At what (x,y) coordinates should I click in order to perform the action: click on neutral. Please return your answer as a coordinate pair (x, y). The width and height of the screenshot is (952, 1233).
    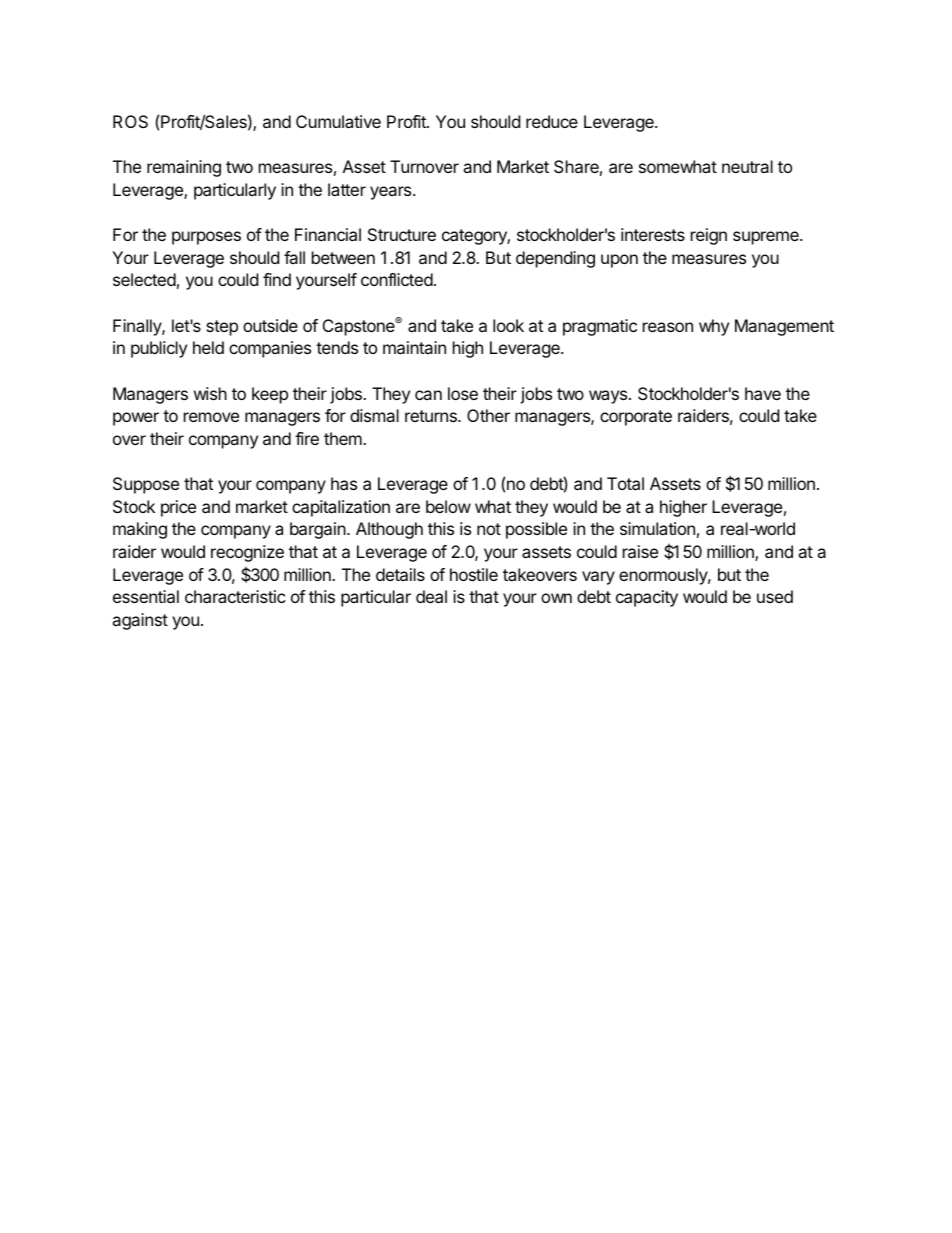
    Looking at the image, I should click on (747, 166).
